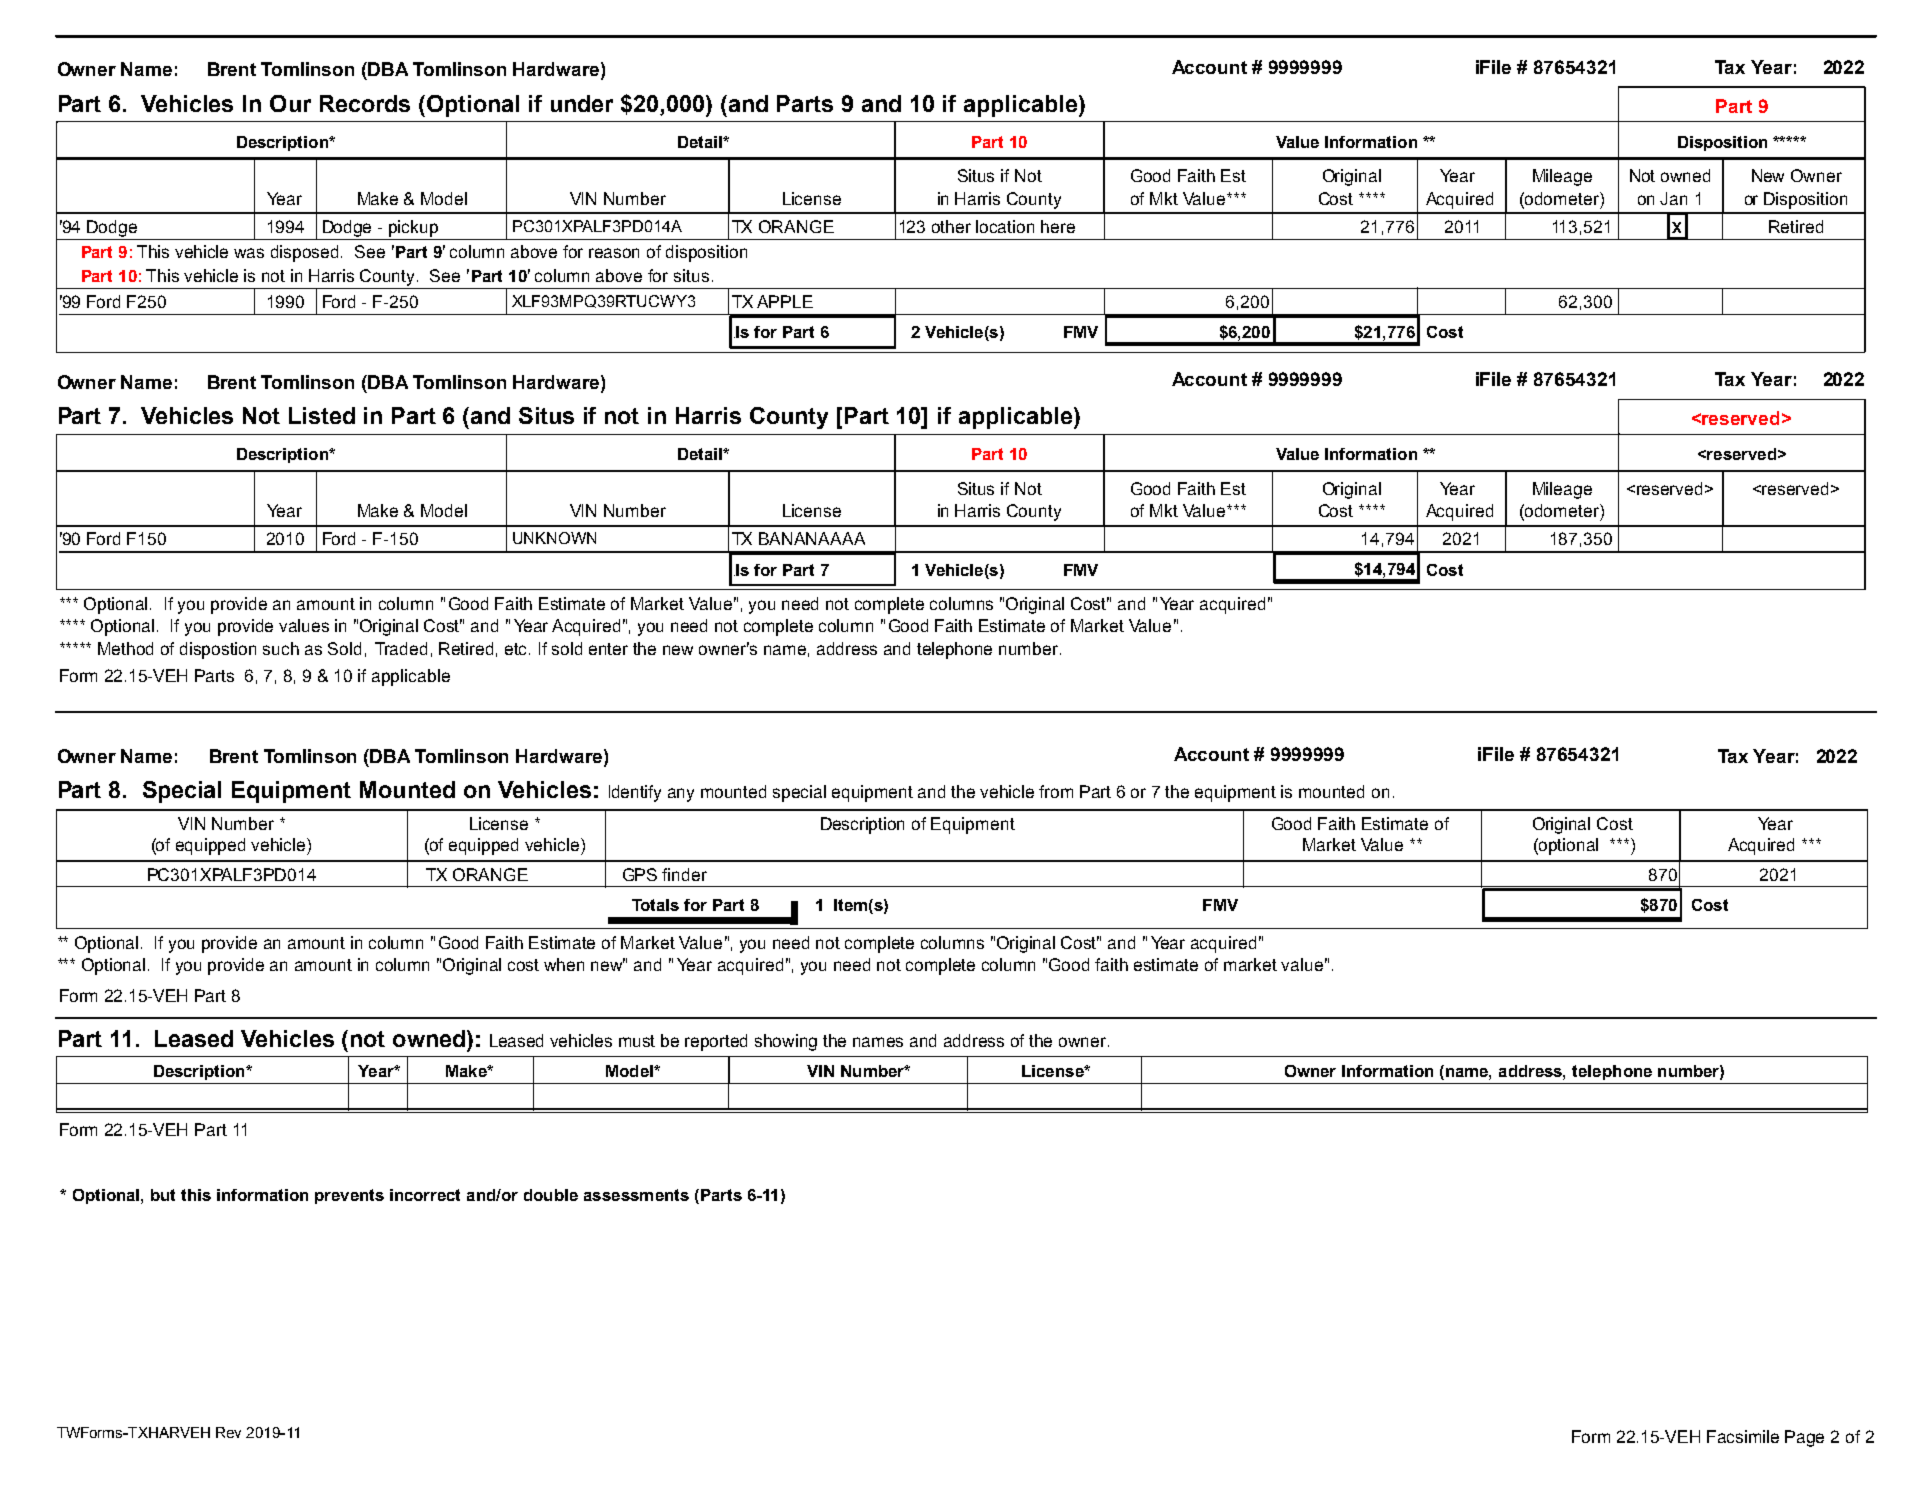 The height and width of the screenshot is (1491, 1929). I want to click on when, so click(564, 964).
